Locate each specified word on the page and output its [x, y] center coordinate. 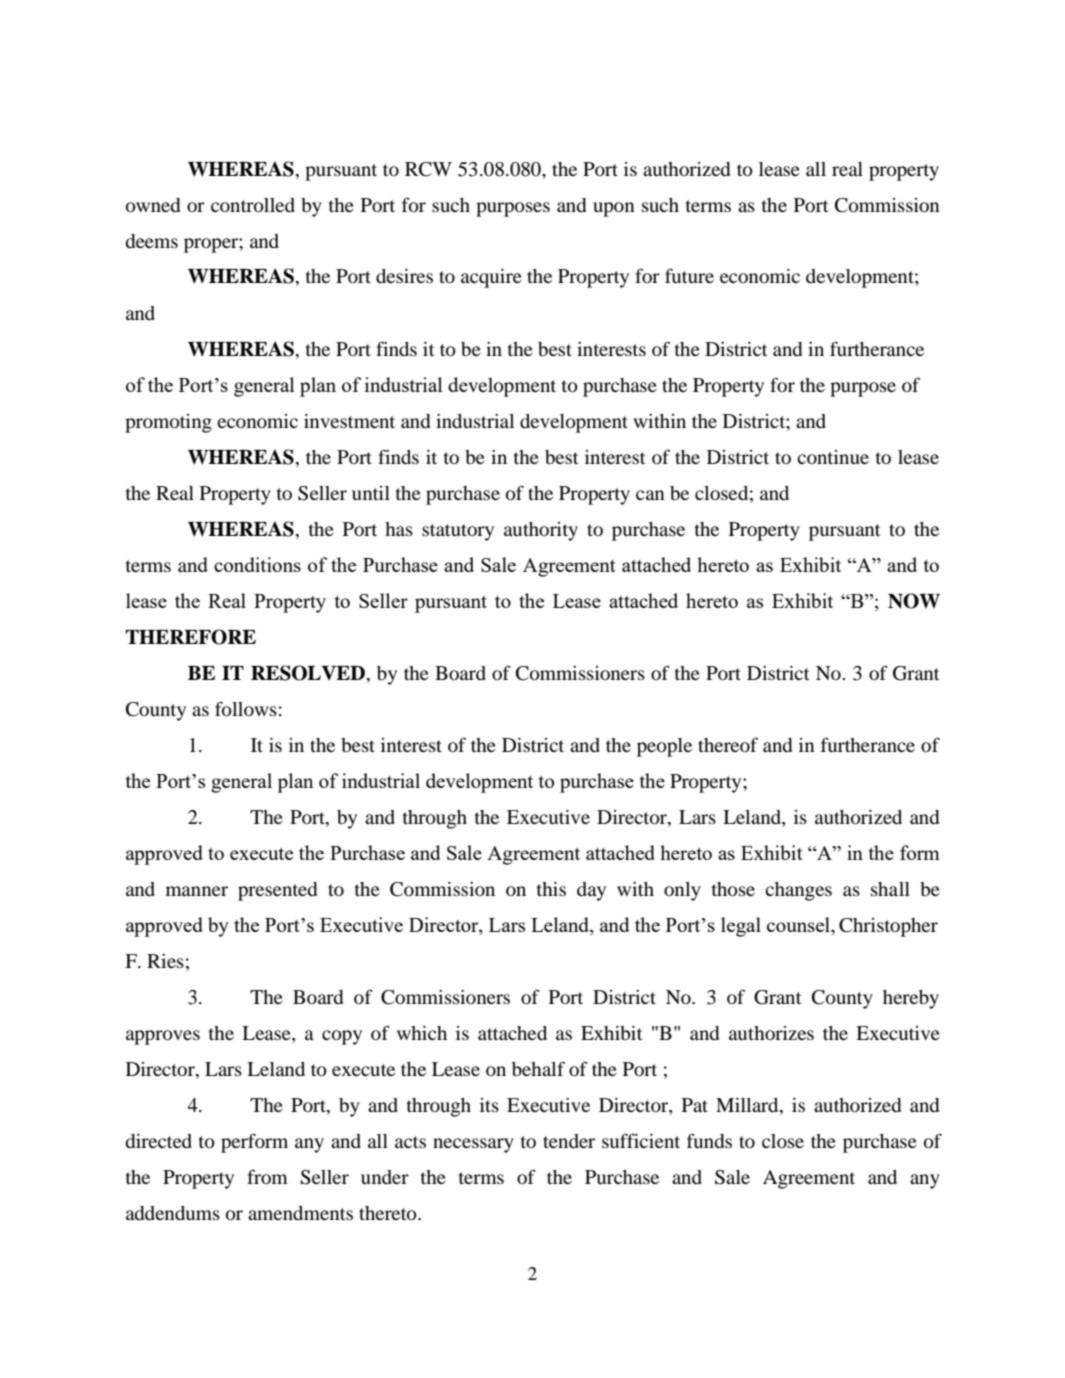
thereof [728, 744]
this [551, 889]
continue [833, 457]
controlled [253, 205]
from [267, 1176]
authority [541, 531]
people [664, 747]
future [689, 275]
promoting [168, 423]
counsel [799, 926]
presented [277, 891]
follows [246, 708]
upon [614, 209]
